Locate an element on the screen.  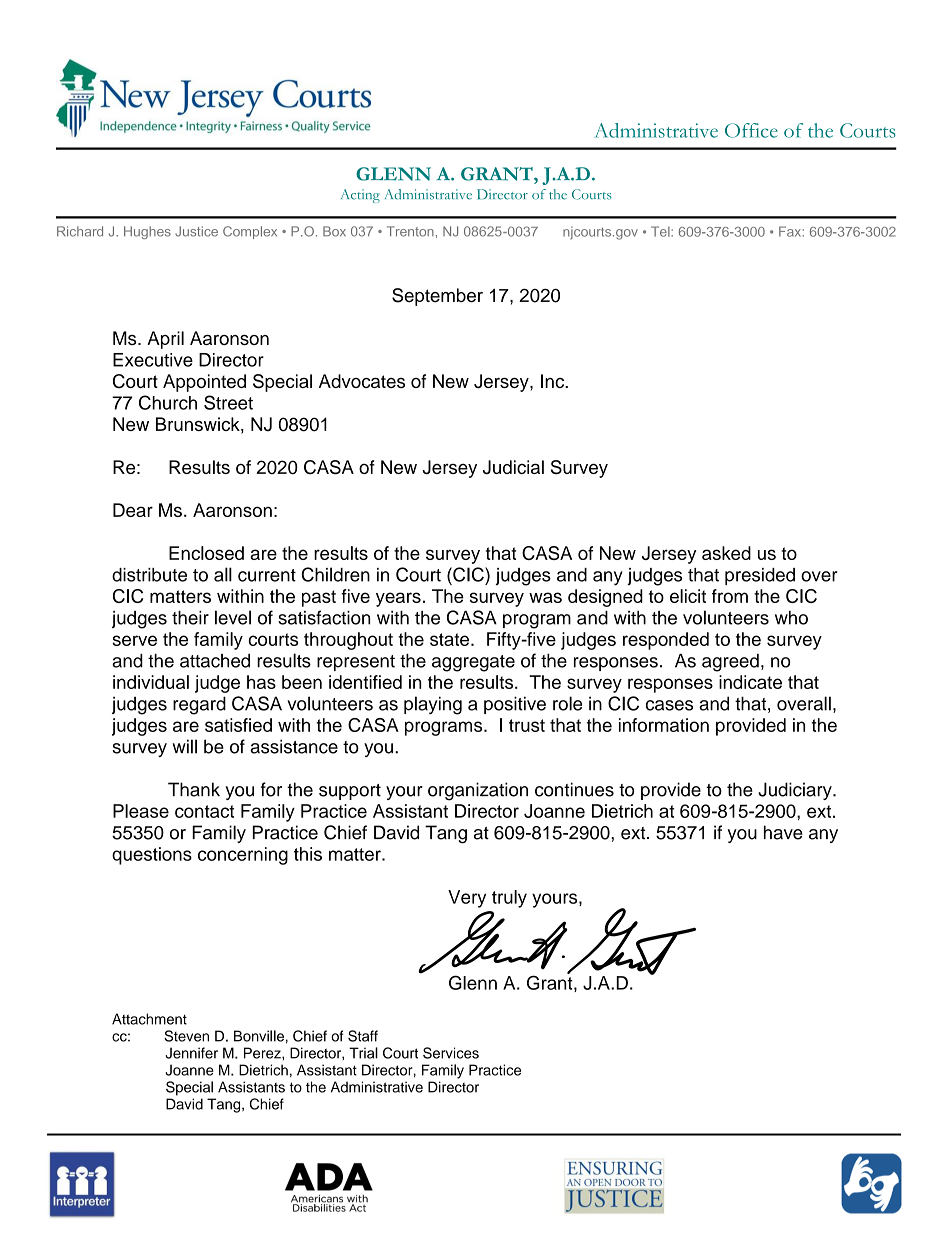
Acting is located at coordinates (360, 196).
